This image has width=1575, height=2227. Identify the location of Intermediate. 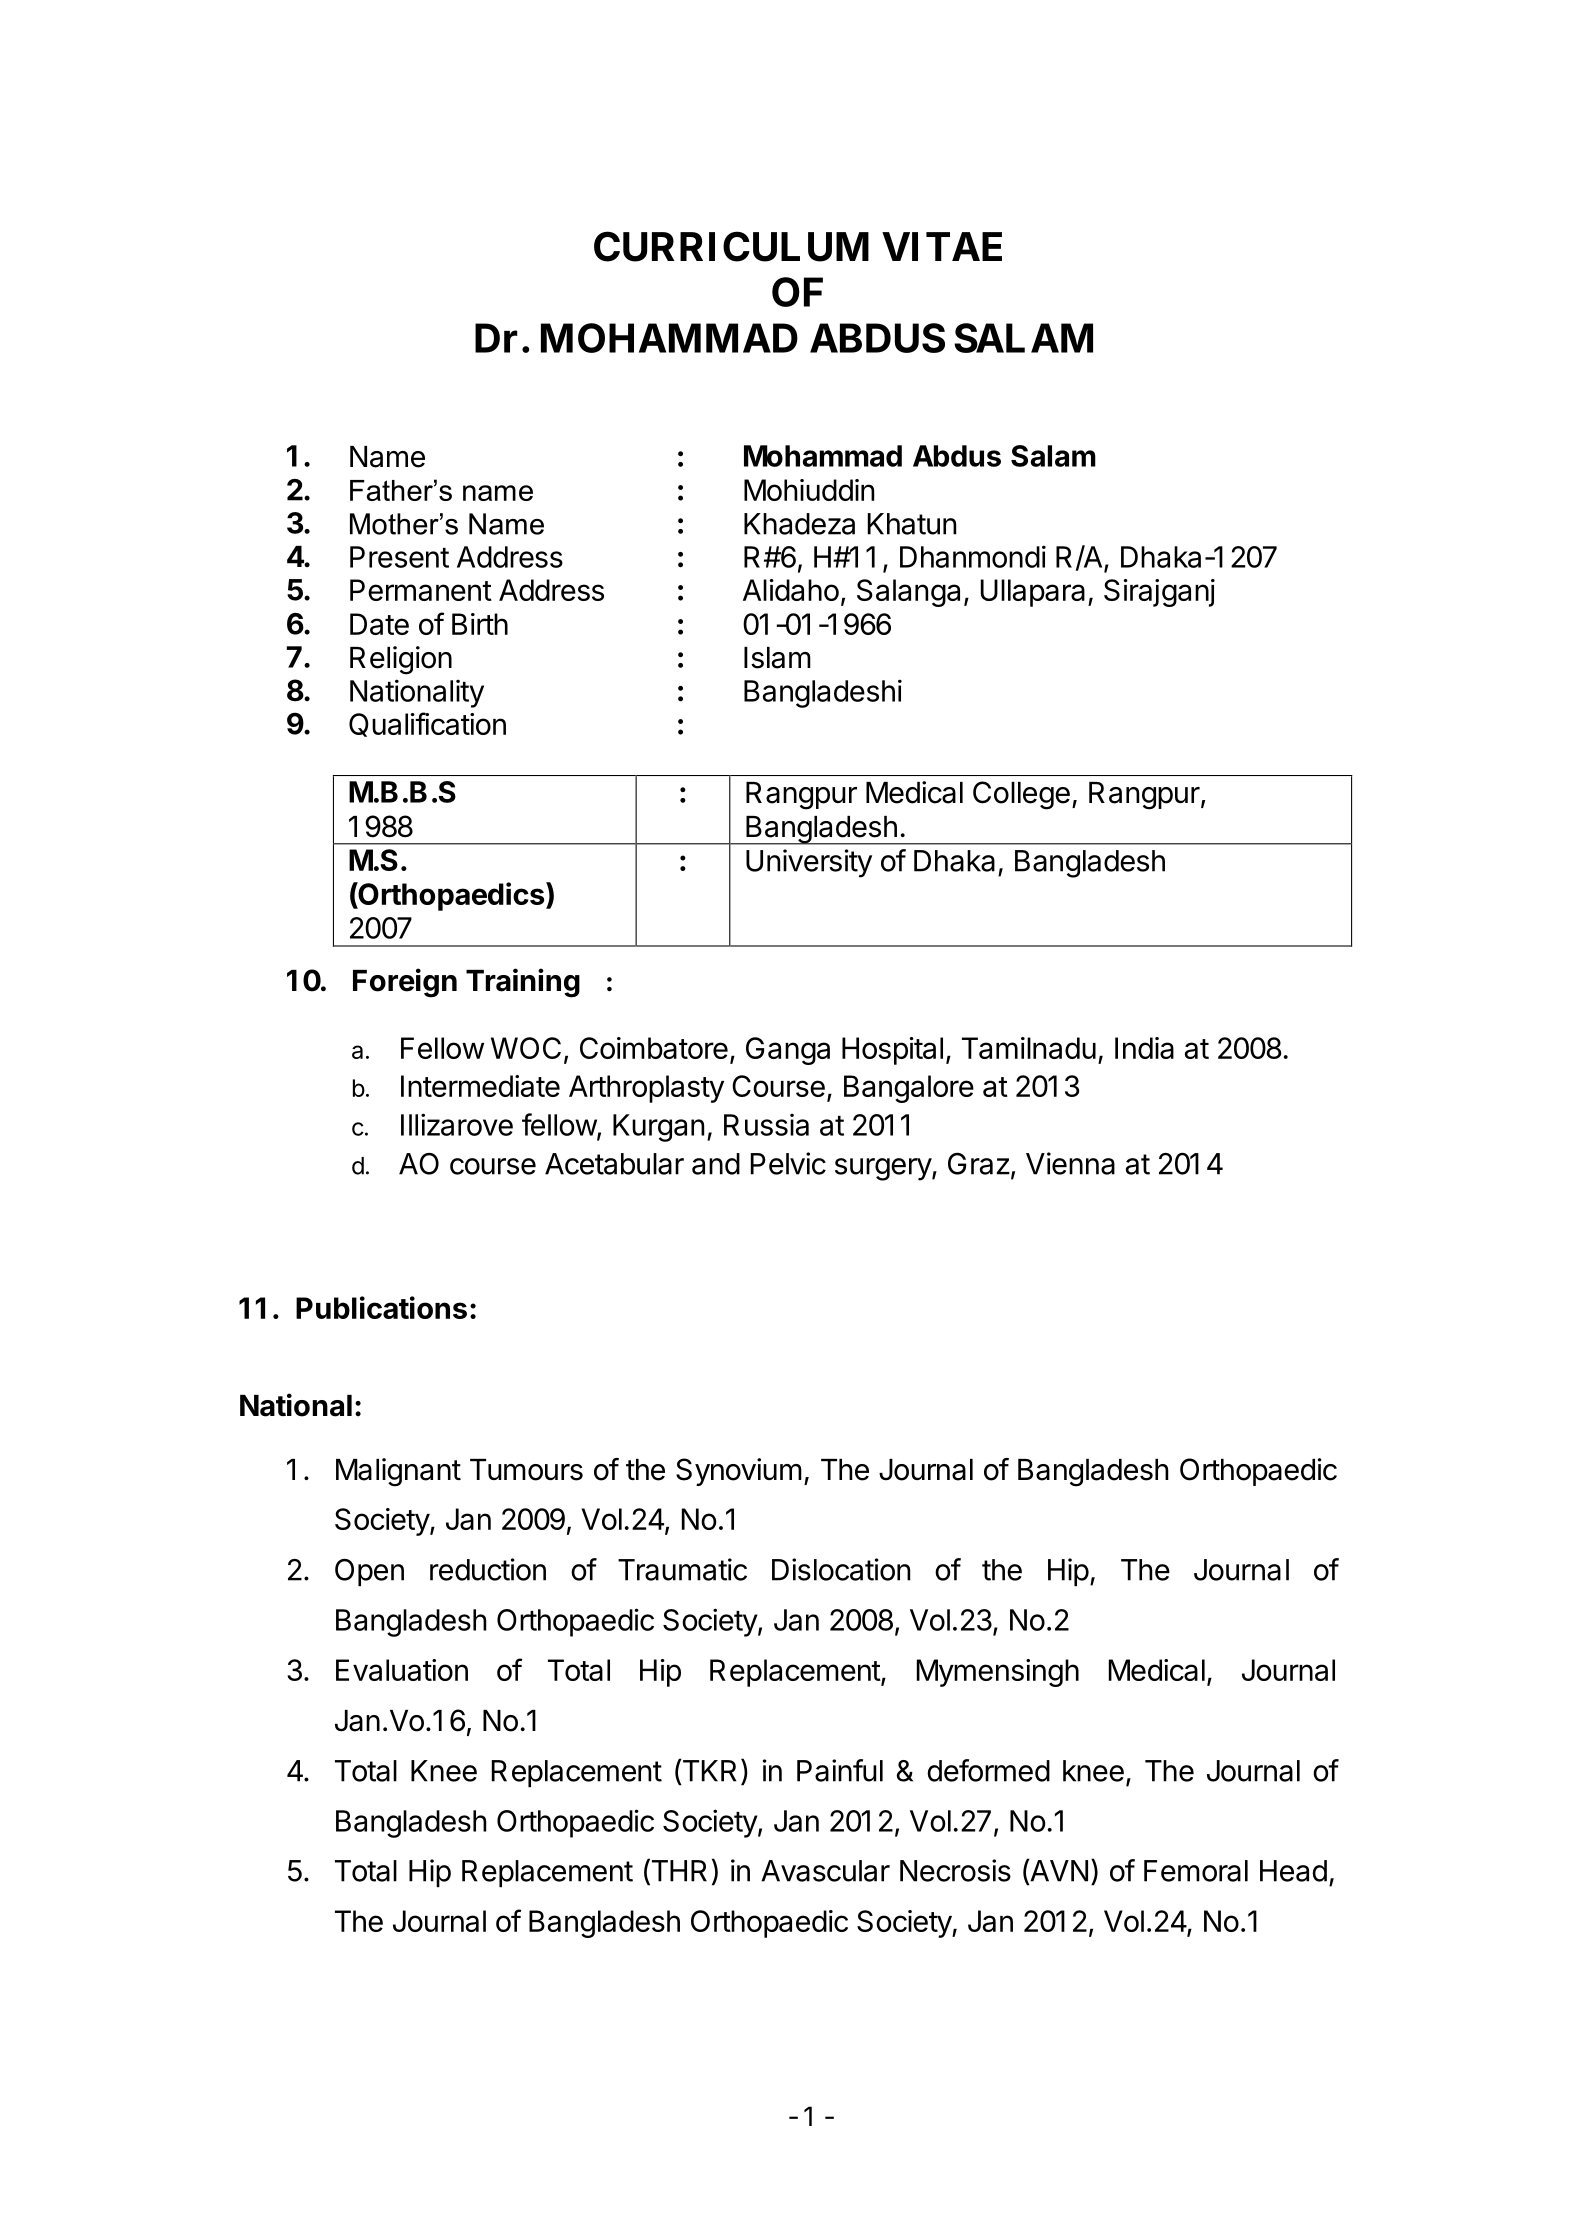
(480, 1086).
